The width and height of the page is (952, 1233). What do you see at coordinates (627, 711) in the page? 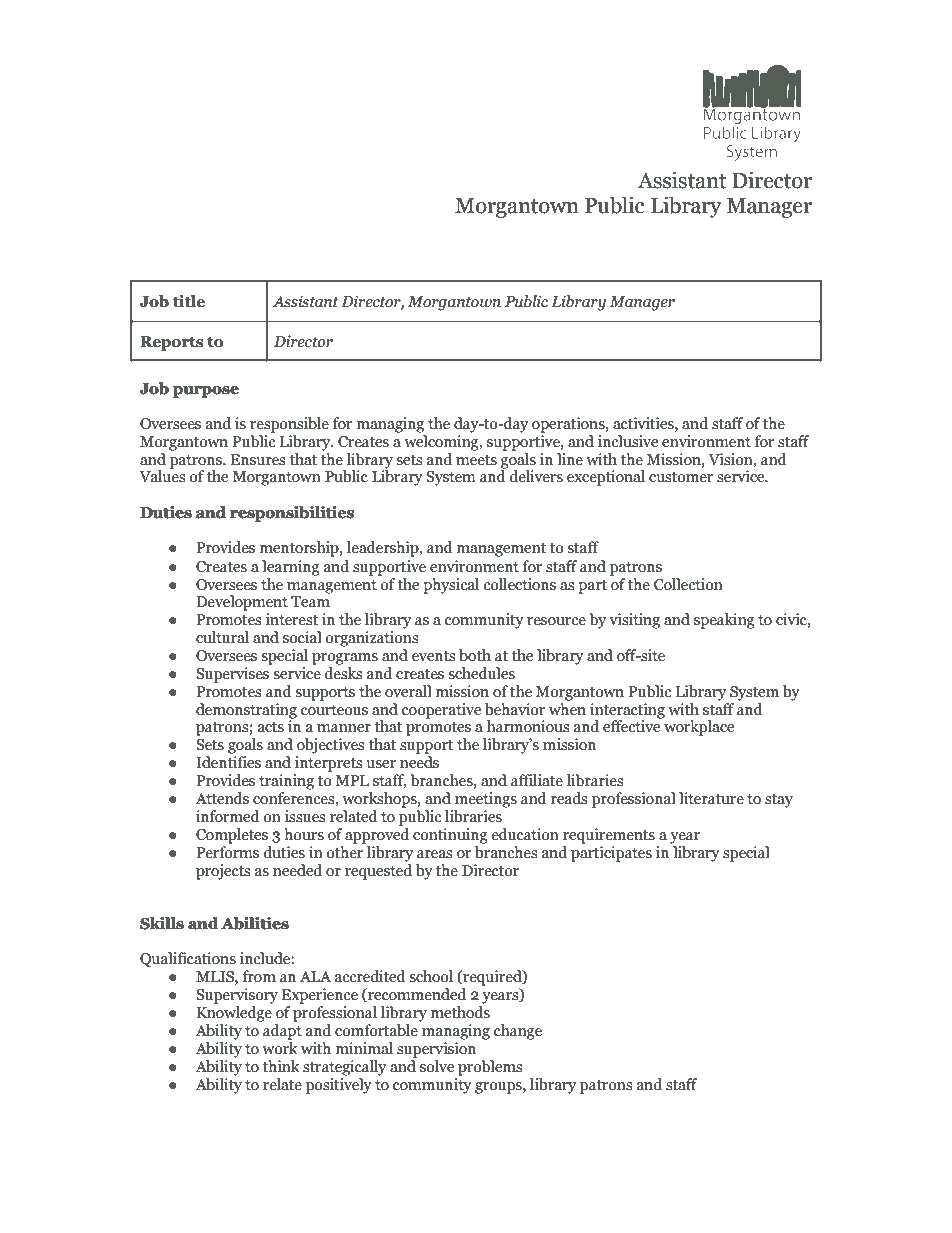
I see `interacting` at bounding box center [627, 711].
